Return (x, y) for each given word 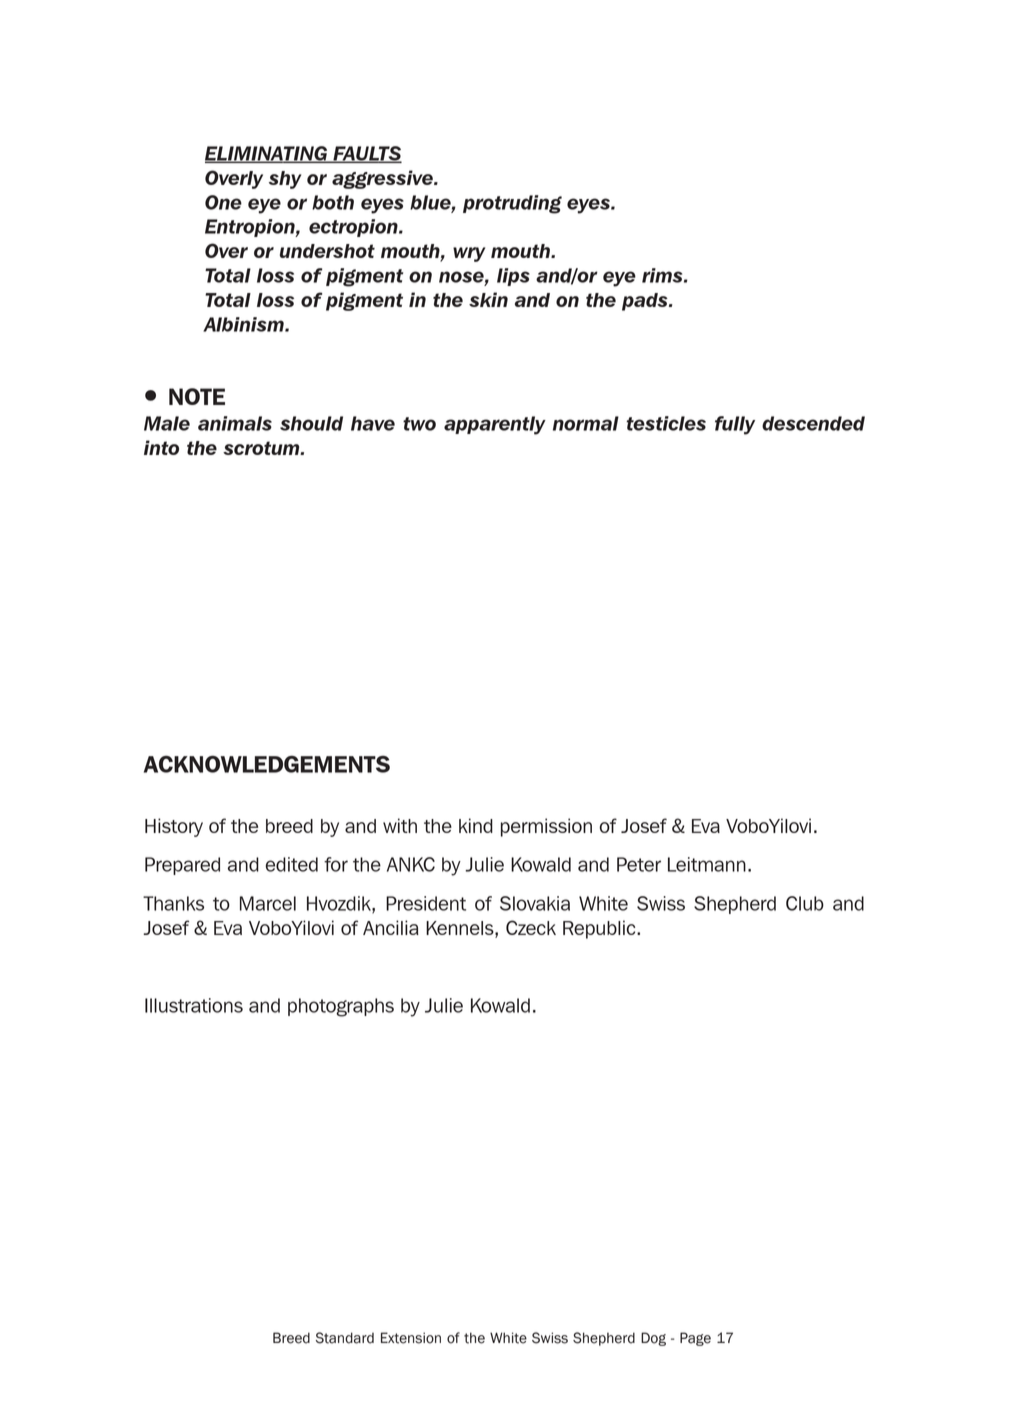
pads (646, 302)
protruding (512, 204)
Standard (345, 1338)
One (223, 202)
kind (476, 825)
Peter (639, 864)
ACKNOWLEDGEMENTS (267, 764)
